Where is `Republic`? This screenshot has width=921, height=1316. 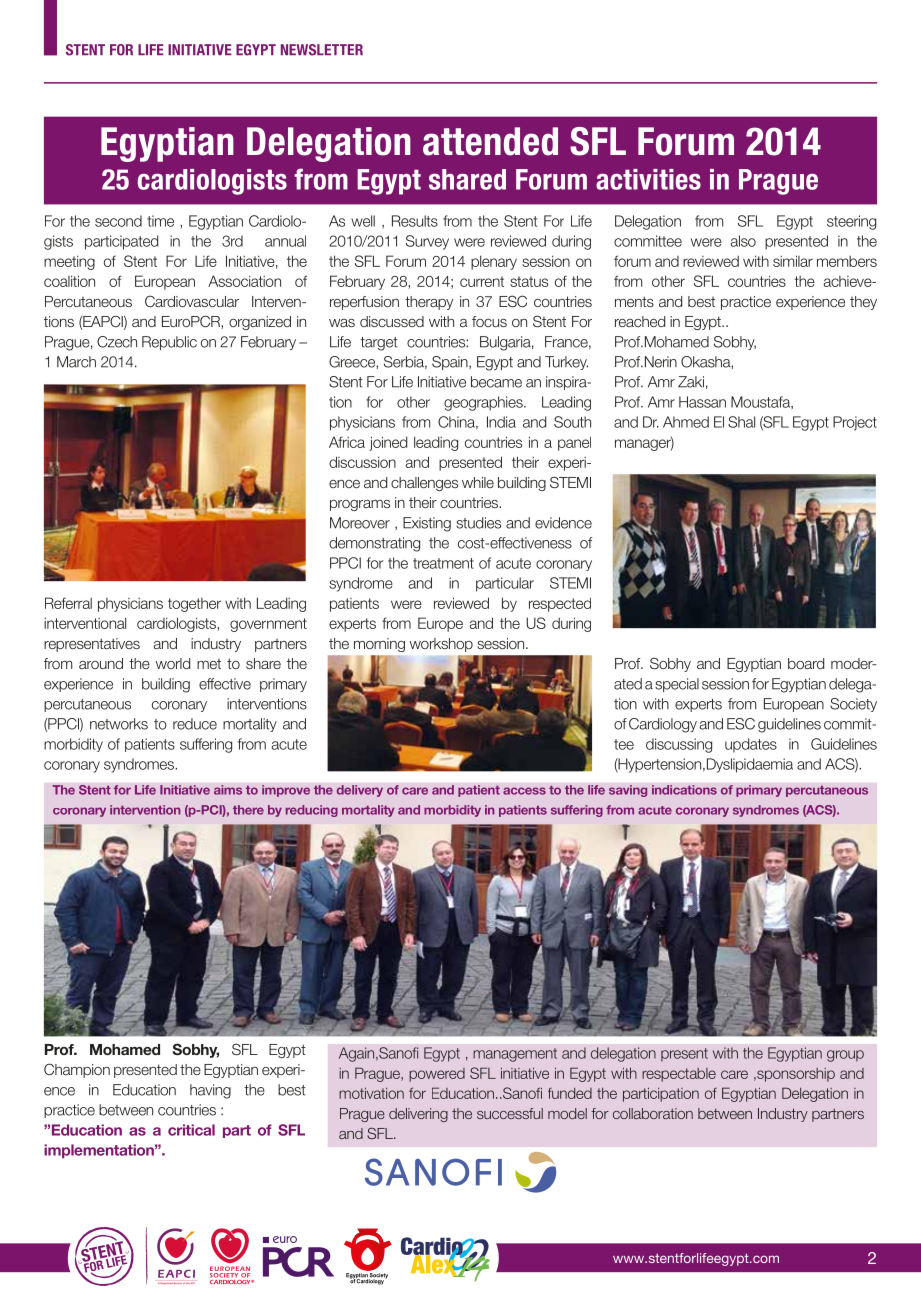
Republic is located at coordinates (169, 343).
